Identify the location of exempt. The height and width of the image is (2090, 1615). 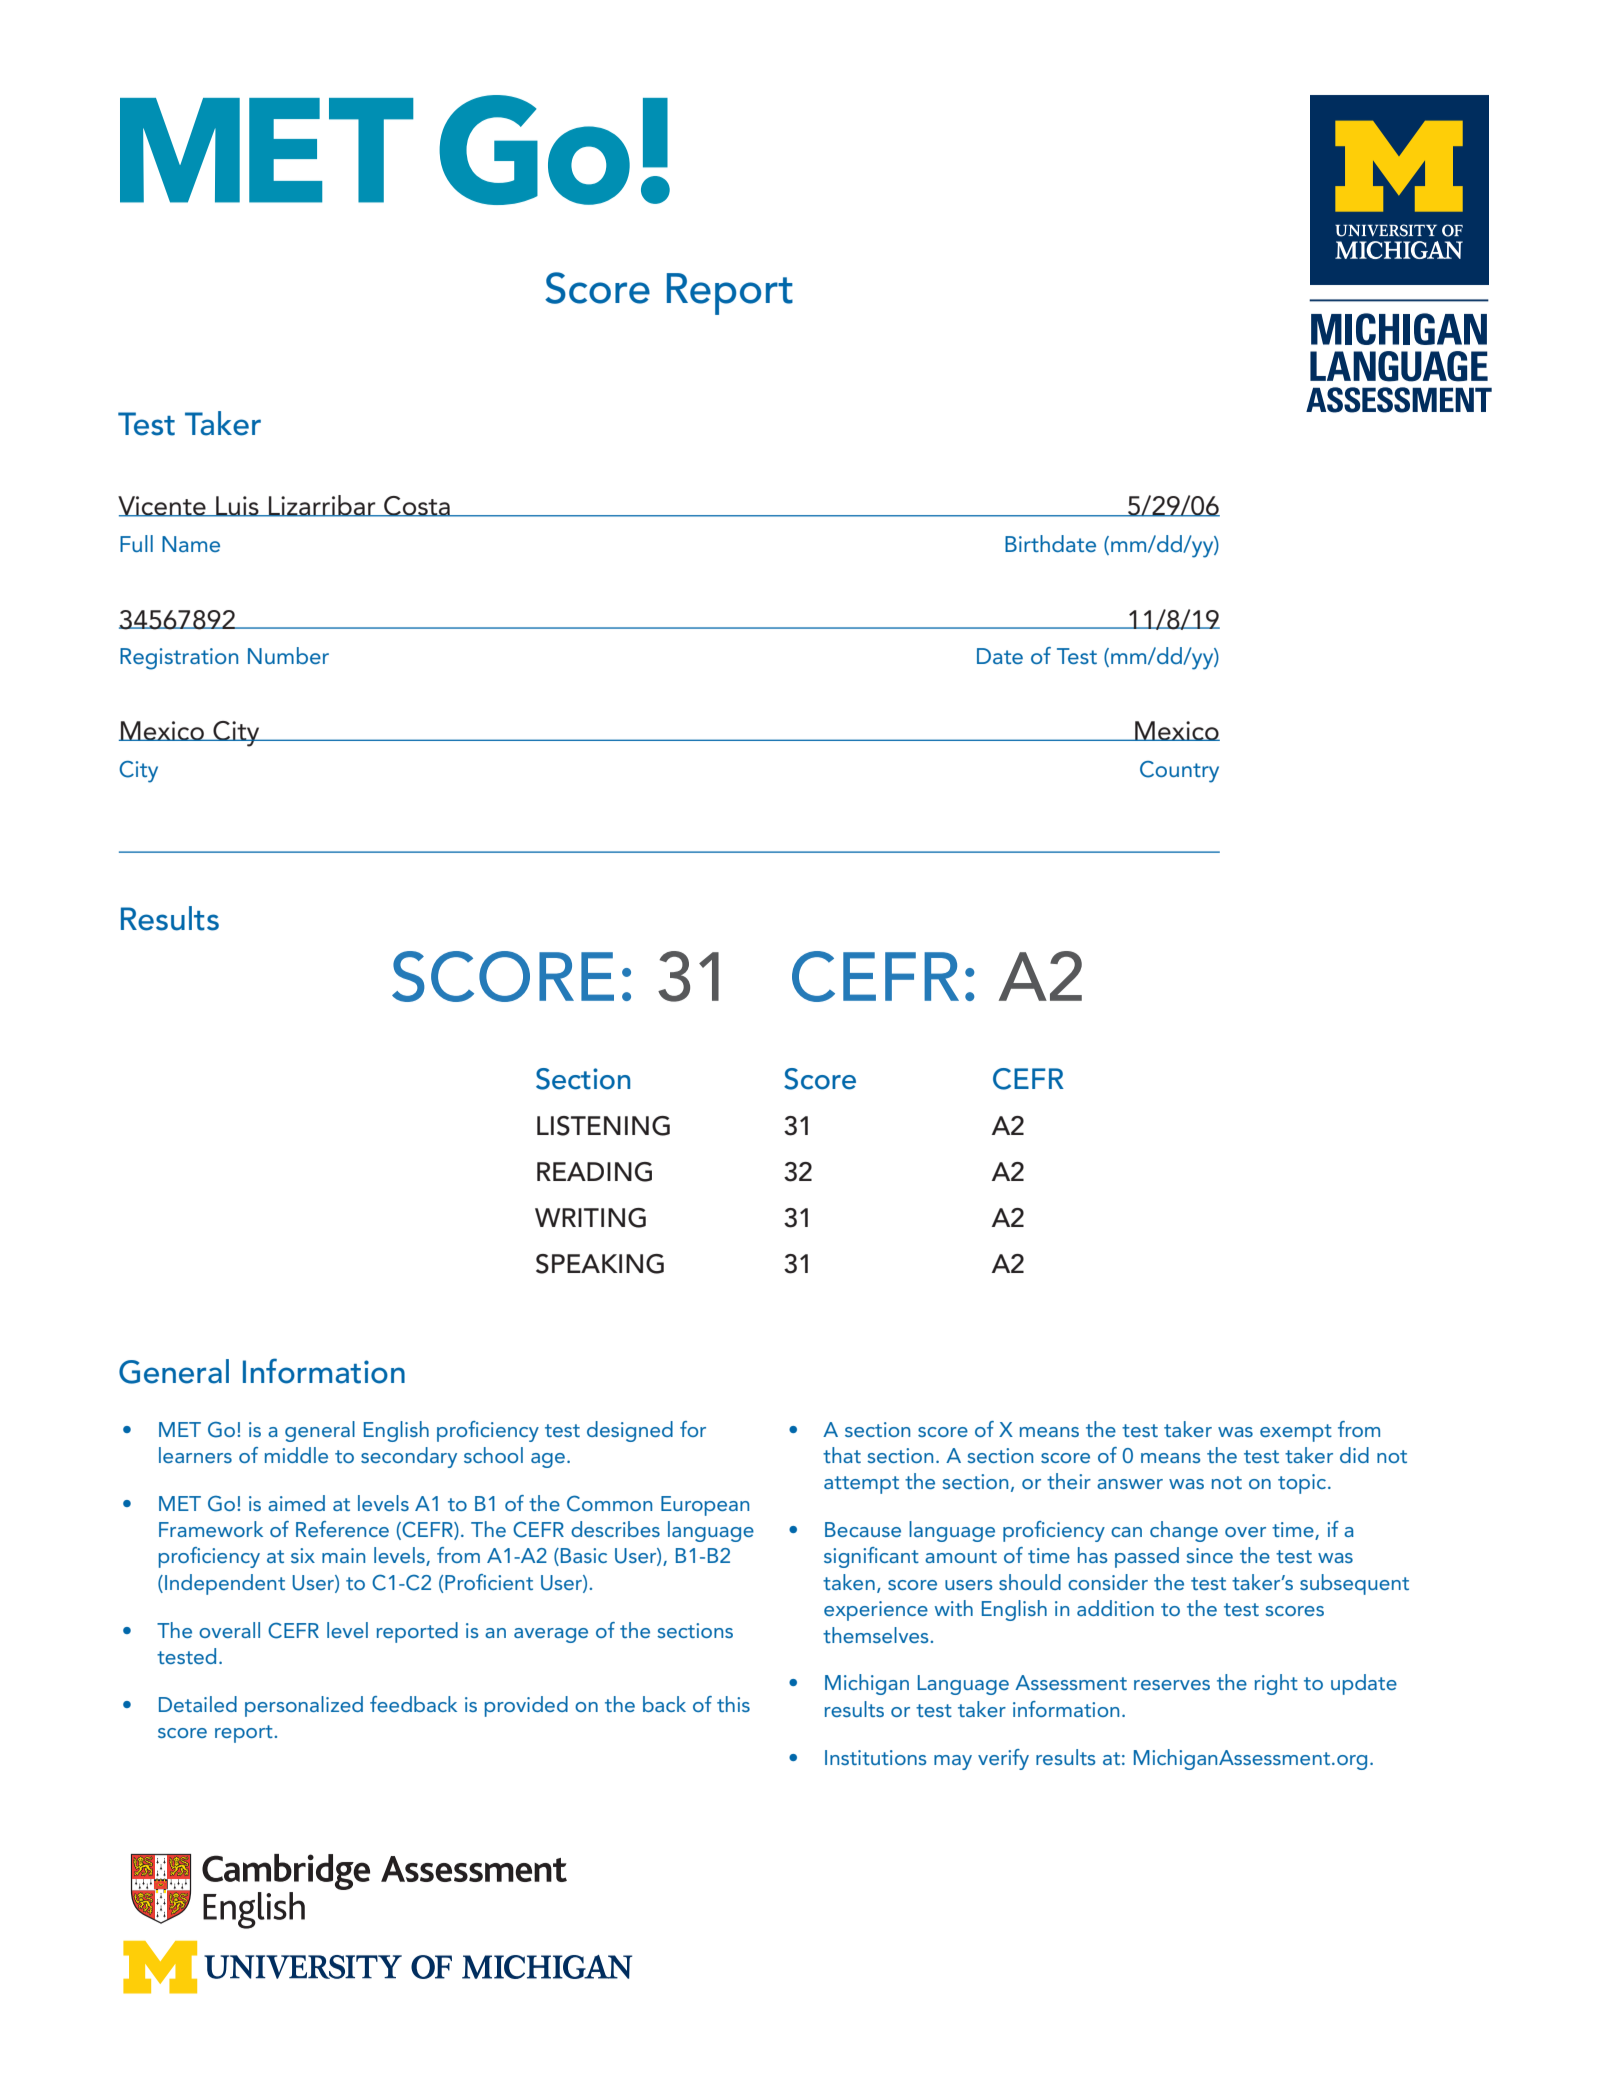
(1296, 1433).
